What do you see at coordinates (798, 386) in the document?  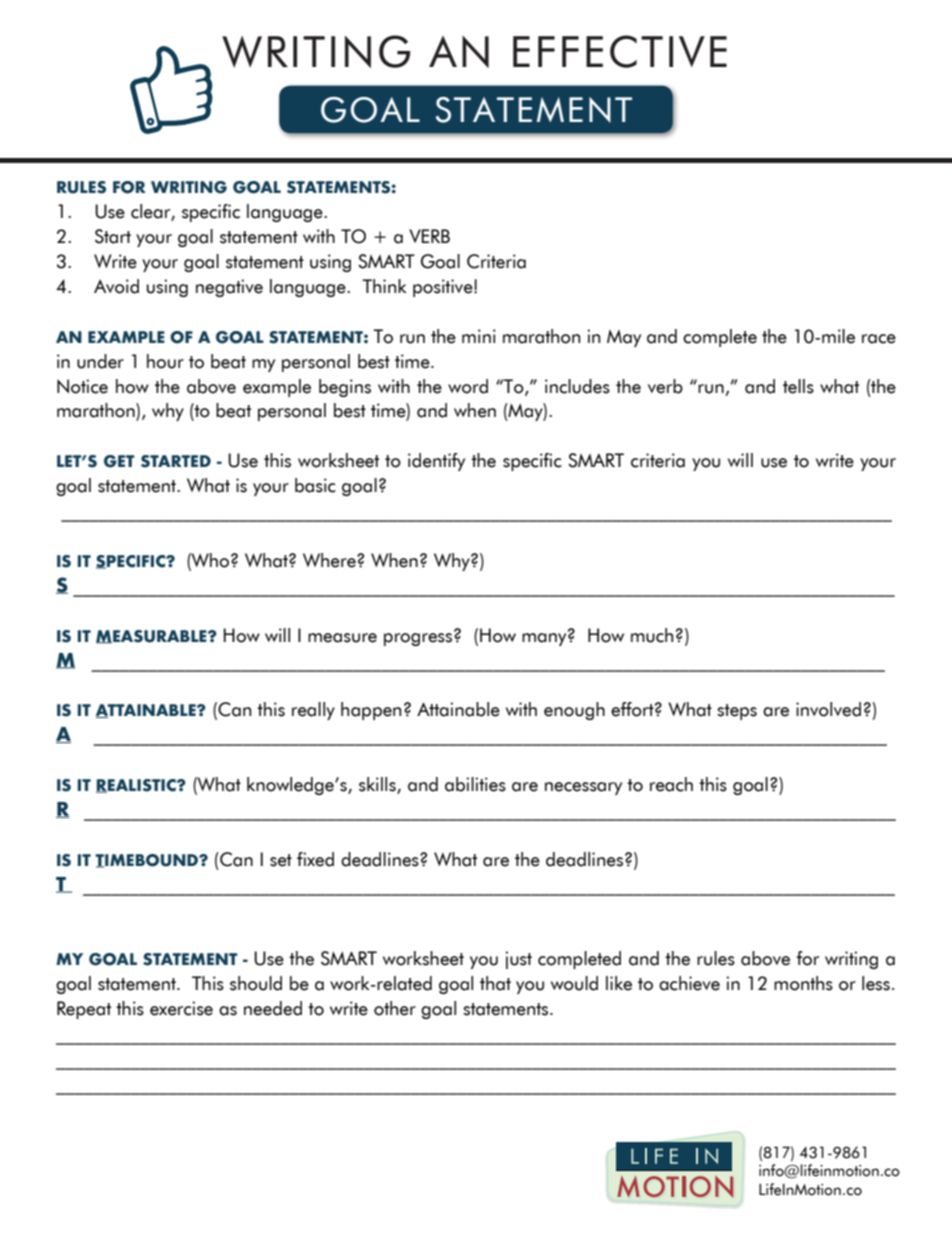 I see `tells` at bounding box center [798, 386].
